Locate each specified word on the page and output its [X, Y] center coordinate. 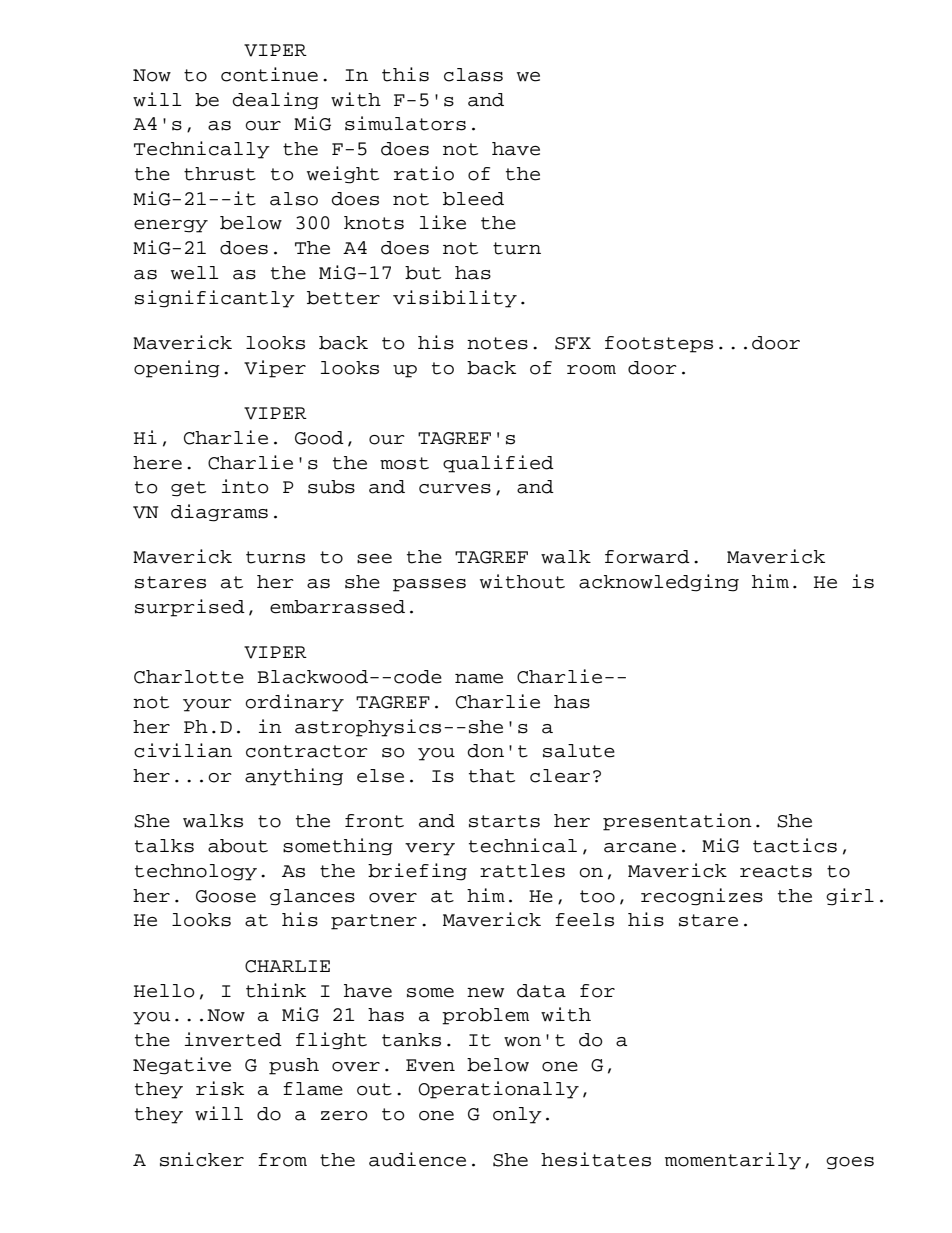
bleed [473, 199]
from [282, 1160]
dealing [275, 101]
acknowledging [659, 583]
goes [850, 1163]
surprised [190, 608]
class [473, 75]
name [479, 678]
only [517, 1115]
